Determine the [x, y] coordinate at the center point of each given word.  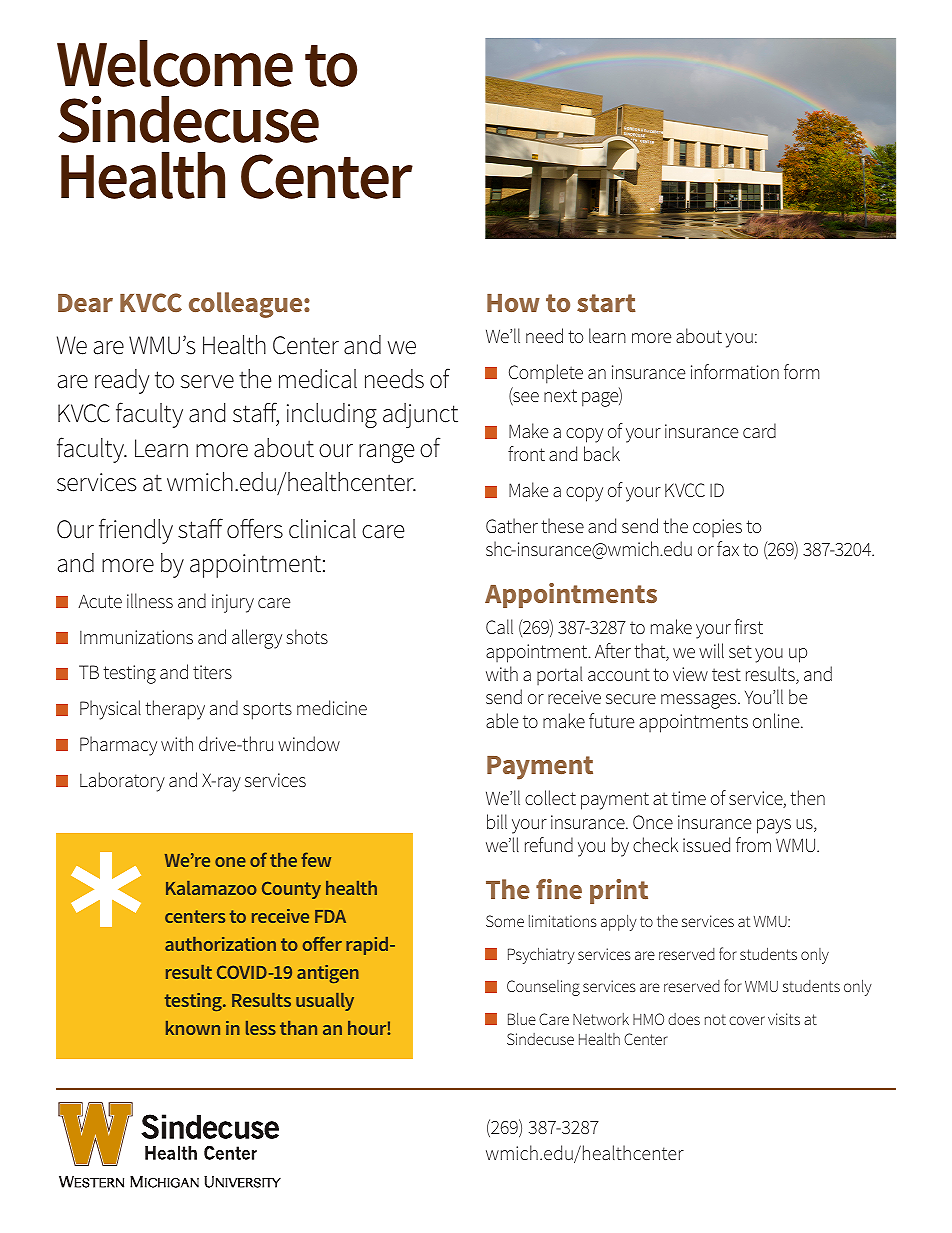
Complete [546, 374]
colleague [247, 305]
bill [497, 821]
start [606, 303]
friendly [136, 531]
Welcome [175, 63]
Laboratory [122, 782]
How [513, 303]
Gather [512, 525]
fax [728, 548]
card [759, 430]
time [689, 798]
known [193, 1028]
